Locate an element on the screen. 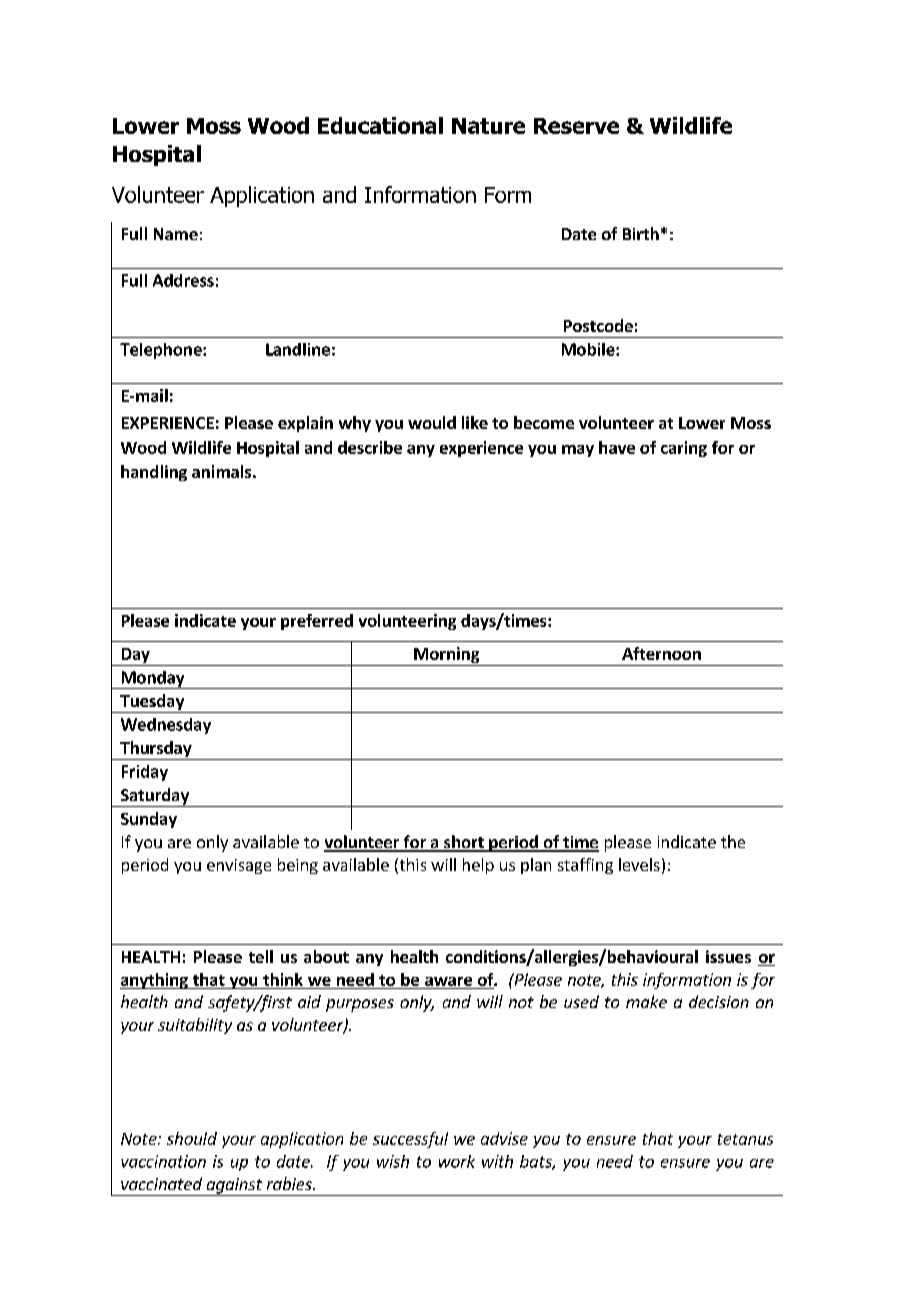  Birth is located at coordinates (641, 233).
